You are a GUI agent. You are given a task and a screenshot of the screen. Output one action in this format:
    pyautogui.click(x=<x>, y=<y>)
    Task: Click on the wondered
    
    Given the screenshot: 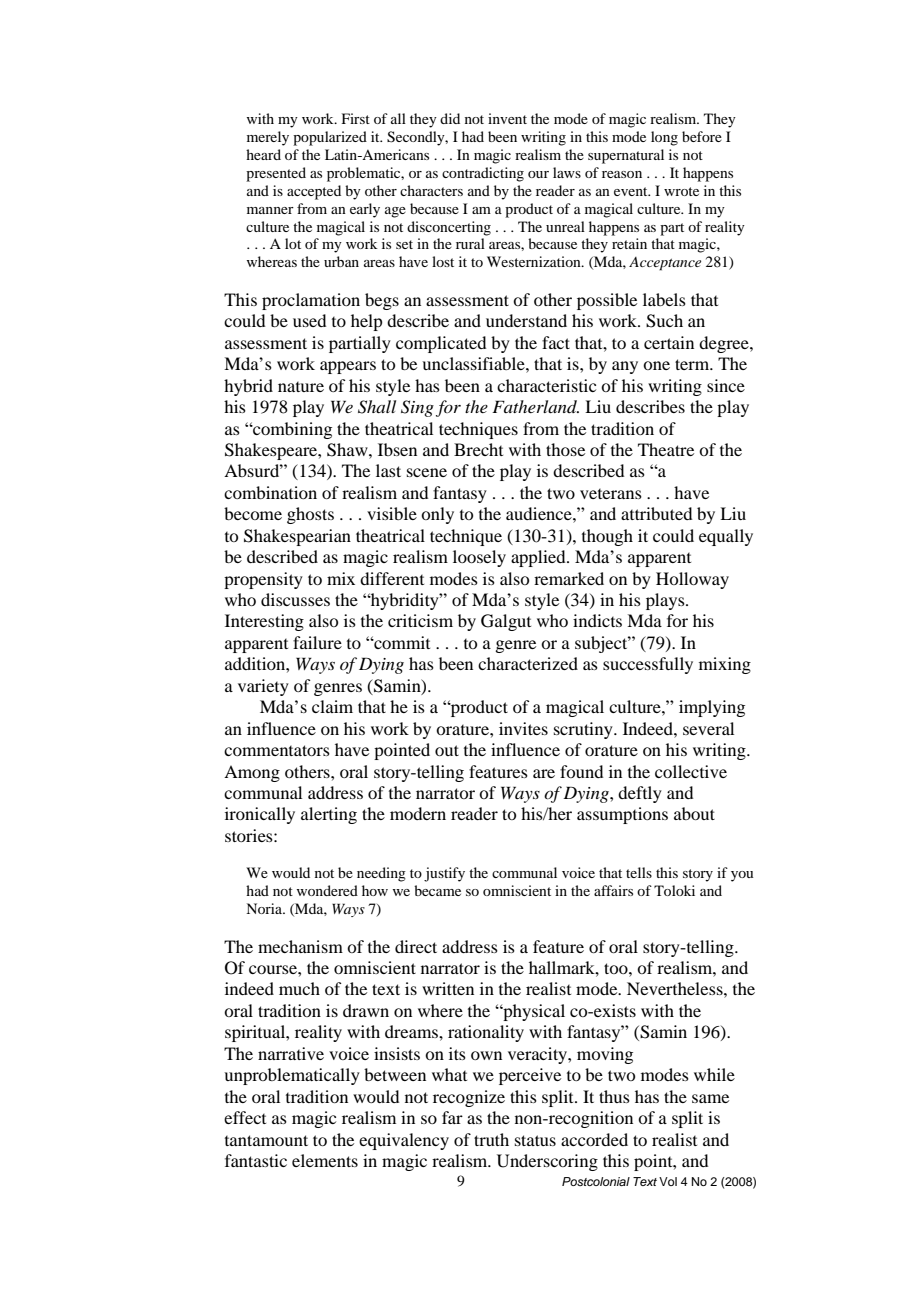 What is the action you would take?
    pyautogui.click(x=327, y=890)
